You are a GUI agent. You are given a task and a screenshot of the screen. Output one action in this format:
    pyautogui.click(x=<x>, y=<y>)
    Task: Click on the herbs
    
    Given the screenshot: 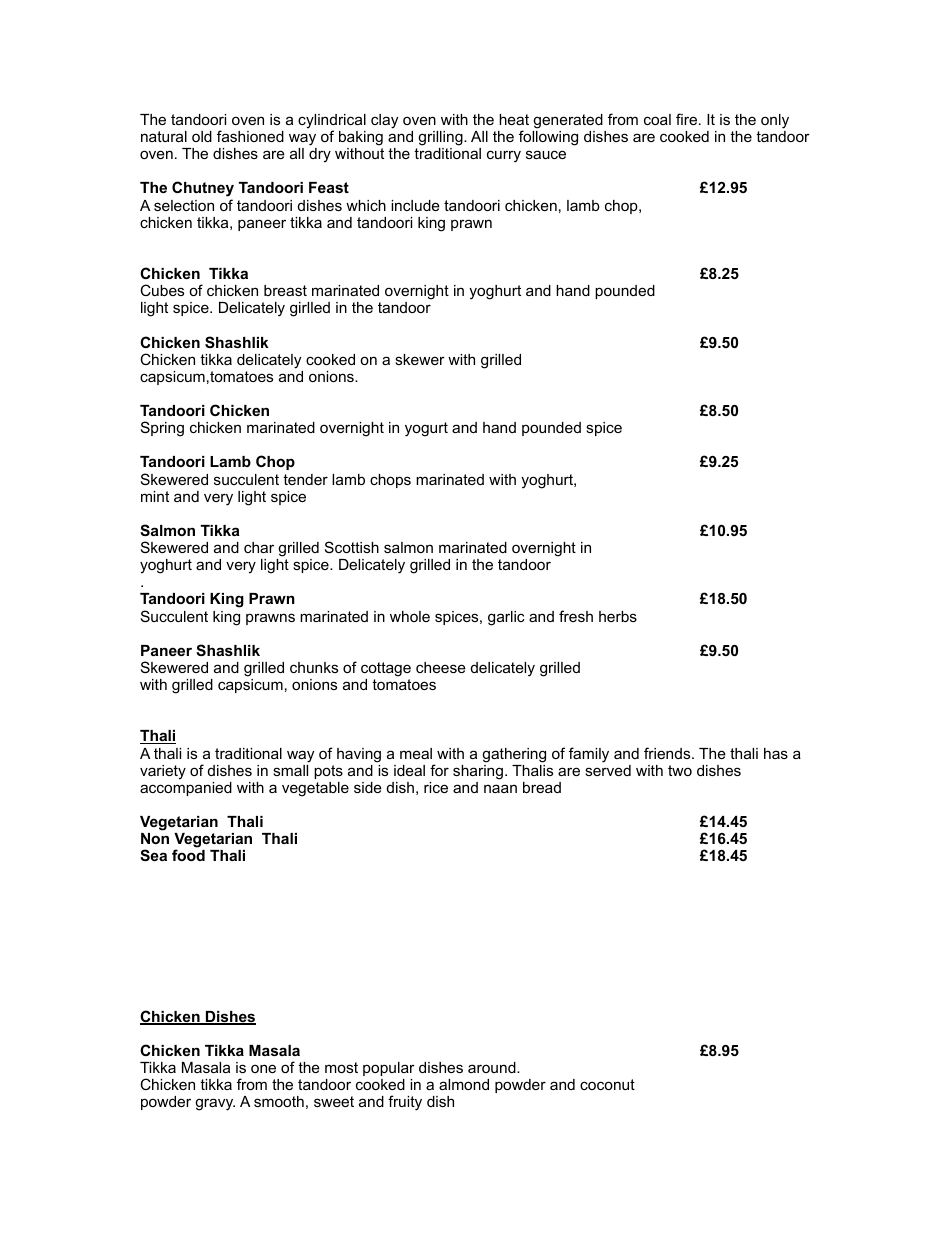 What is the action you would take?
    pyautogui.click(x=618, y=616)
